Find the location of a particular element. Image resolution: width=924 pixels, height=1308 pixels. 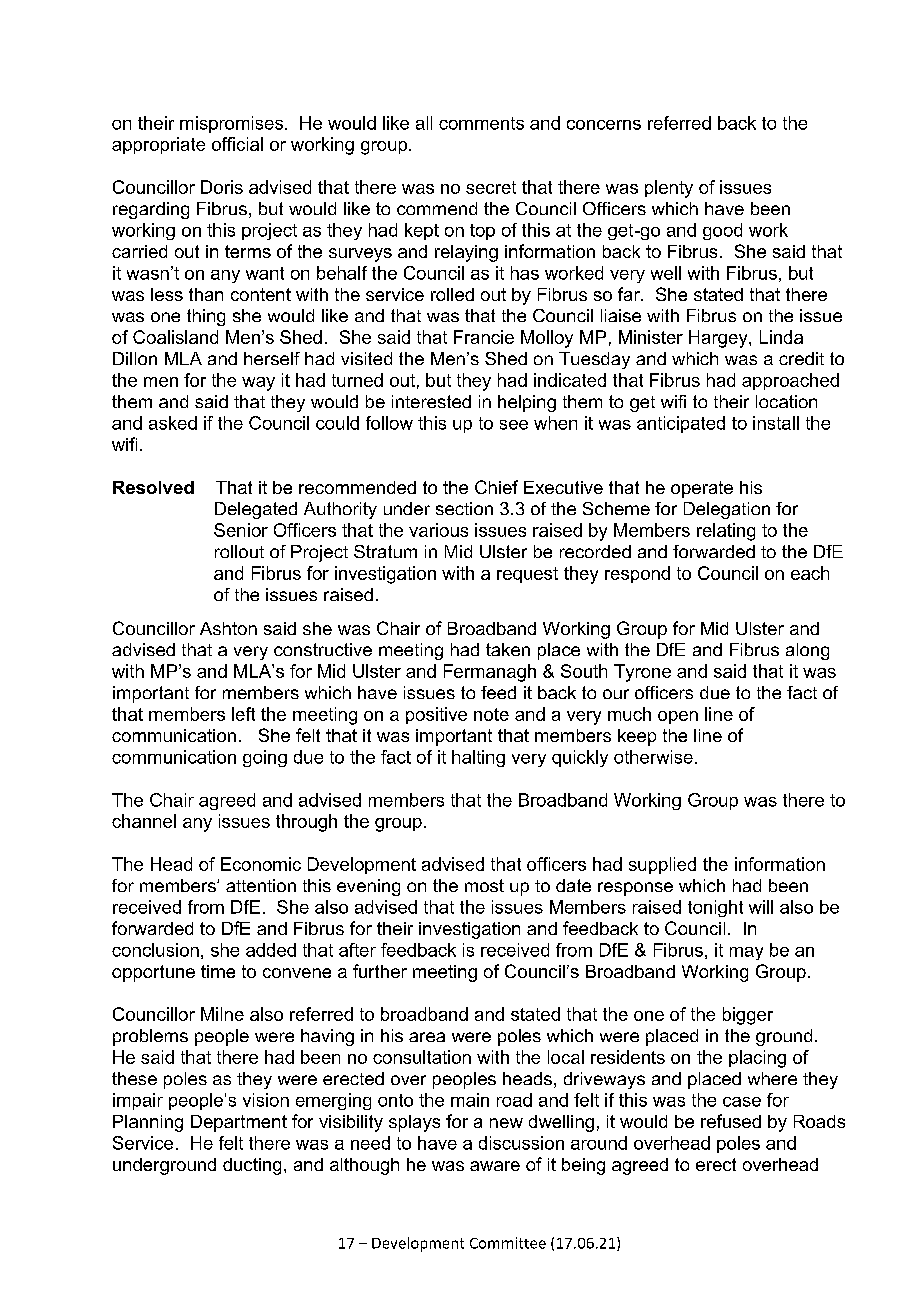

plenty is located at coordinates (669, 189).
